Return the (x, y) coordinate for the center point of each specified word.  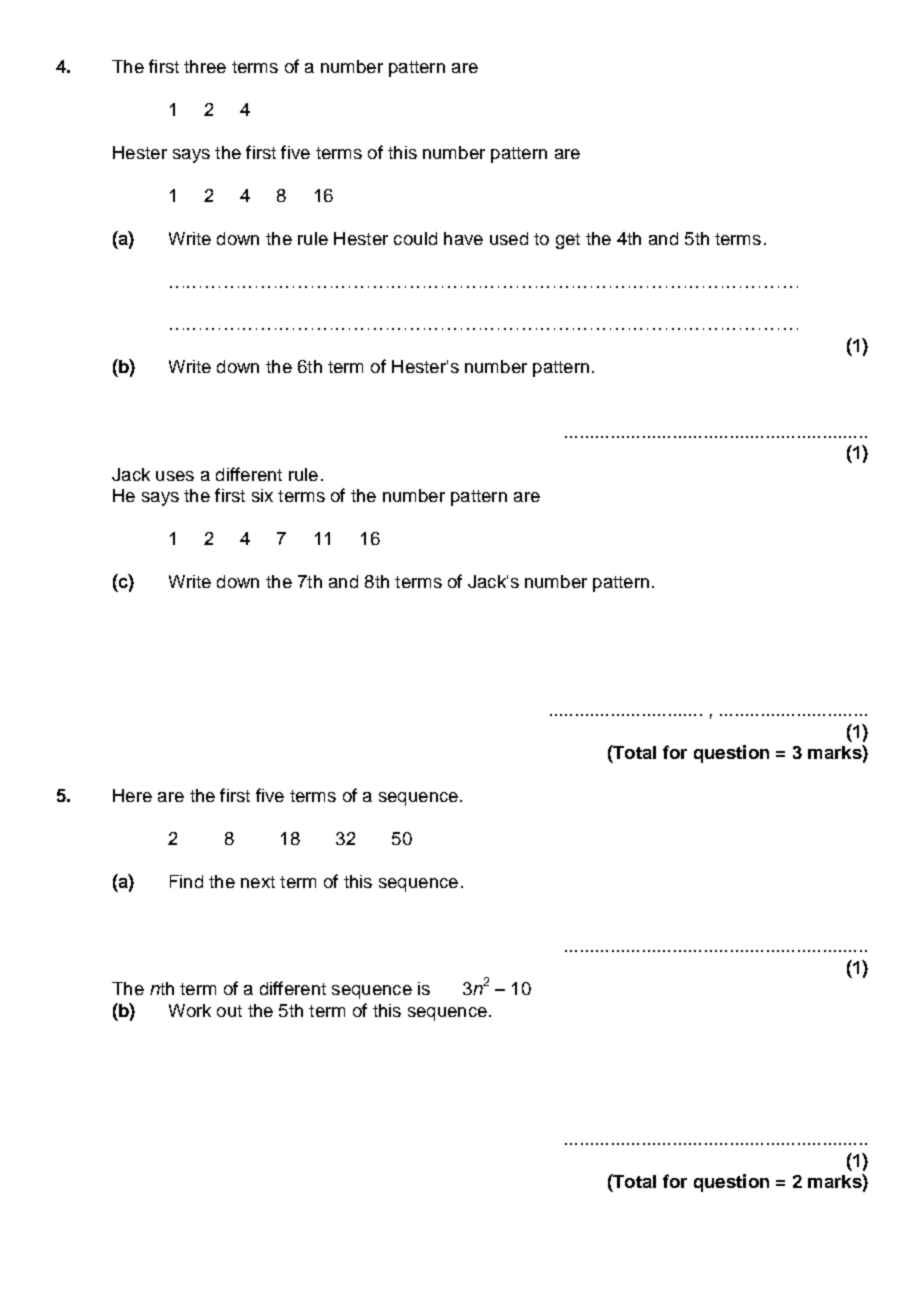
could (415, 238)
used (509, 238)
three (205, 66)
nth (162, 988)
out (229, 1011)
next (258, 882)
